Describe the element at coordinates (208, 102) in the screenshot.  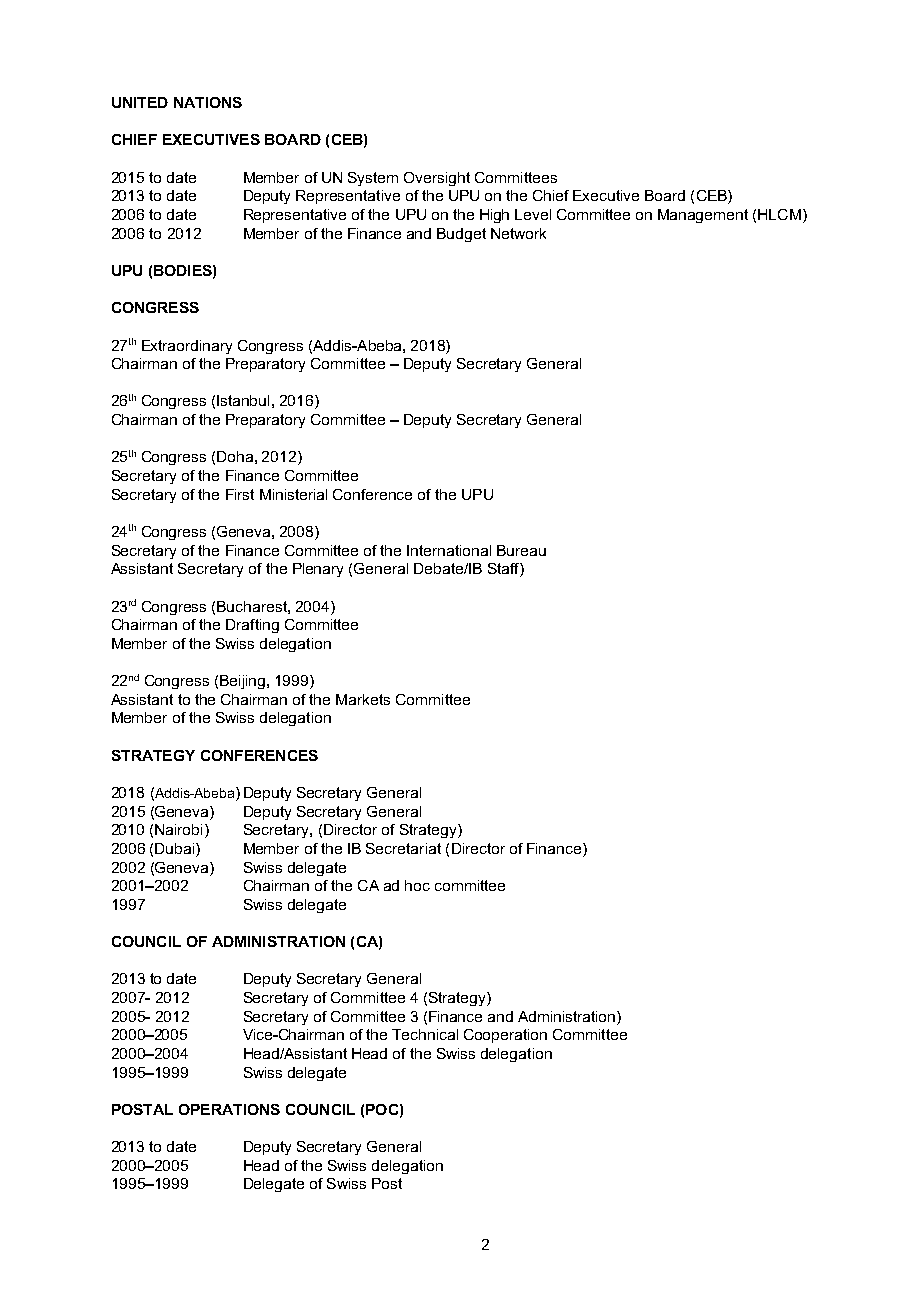
I see `NATIONS` at that location.
